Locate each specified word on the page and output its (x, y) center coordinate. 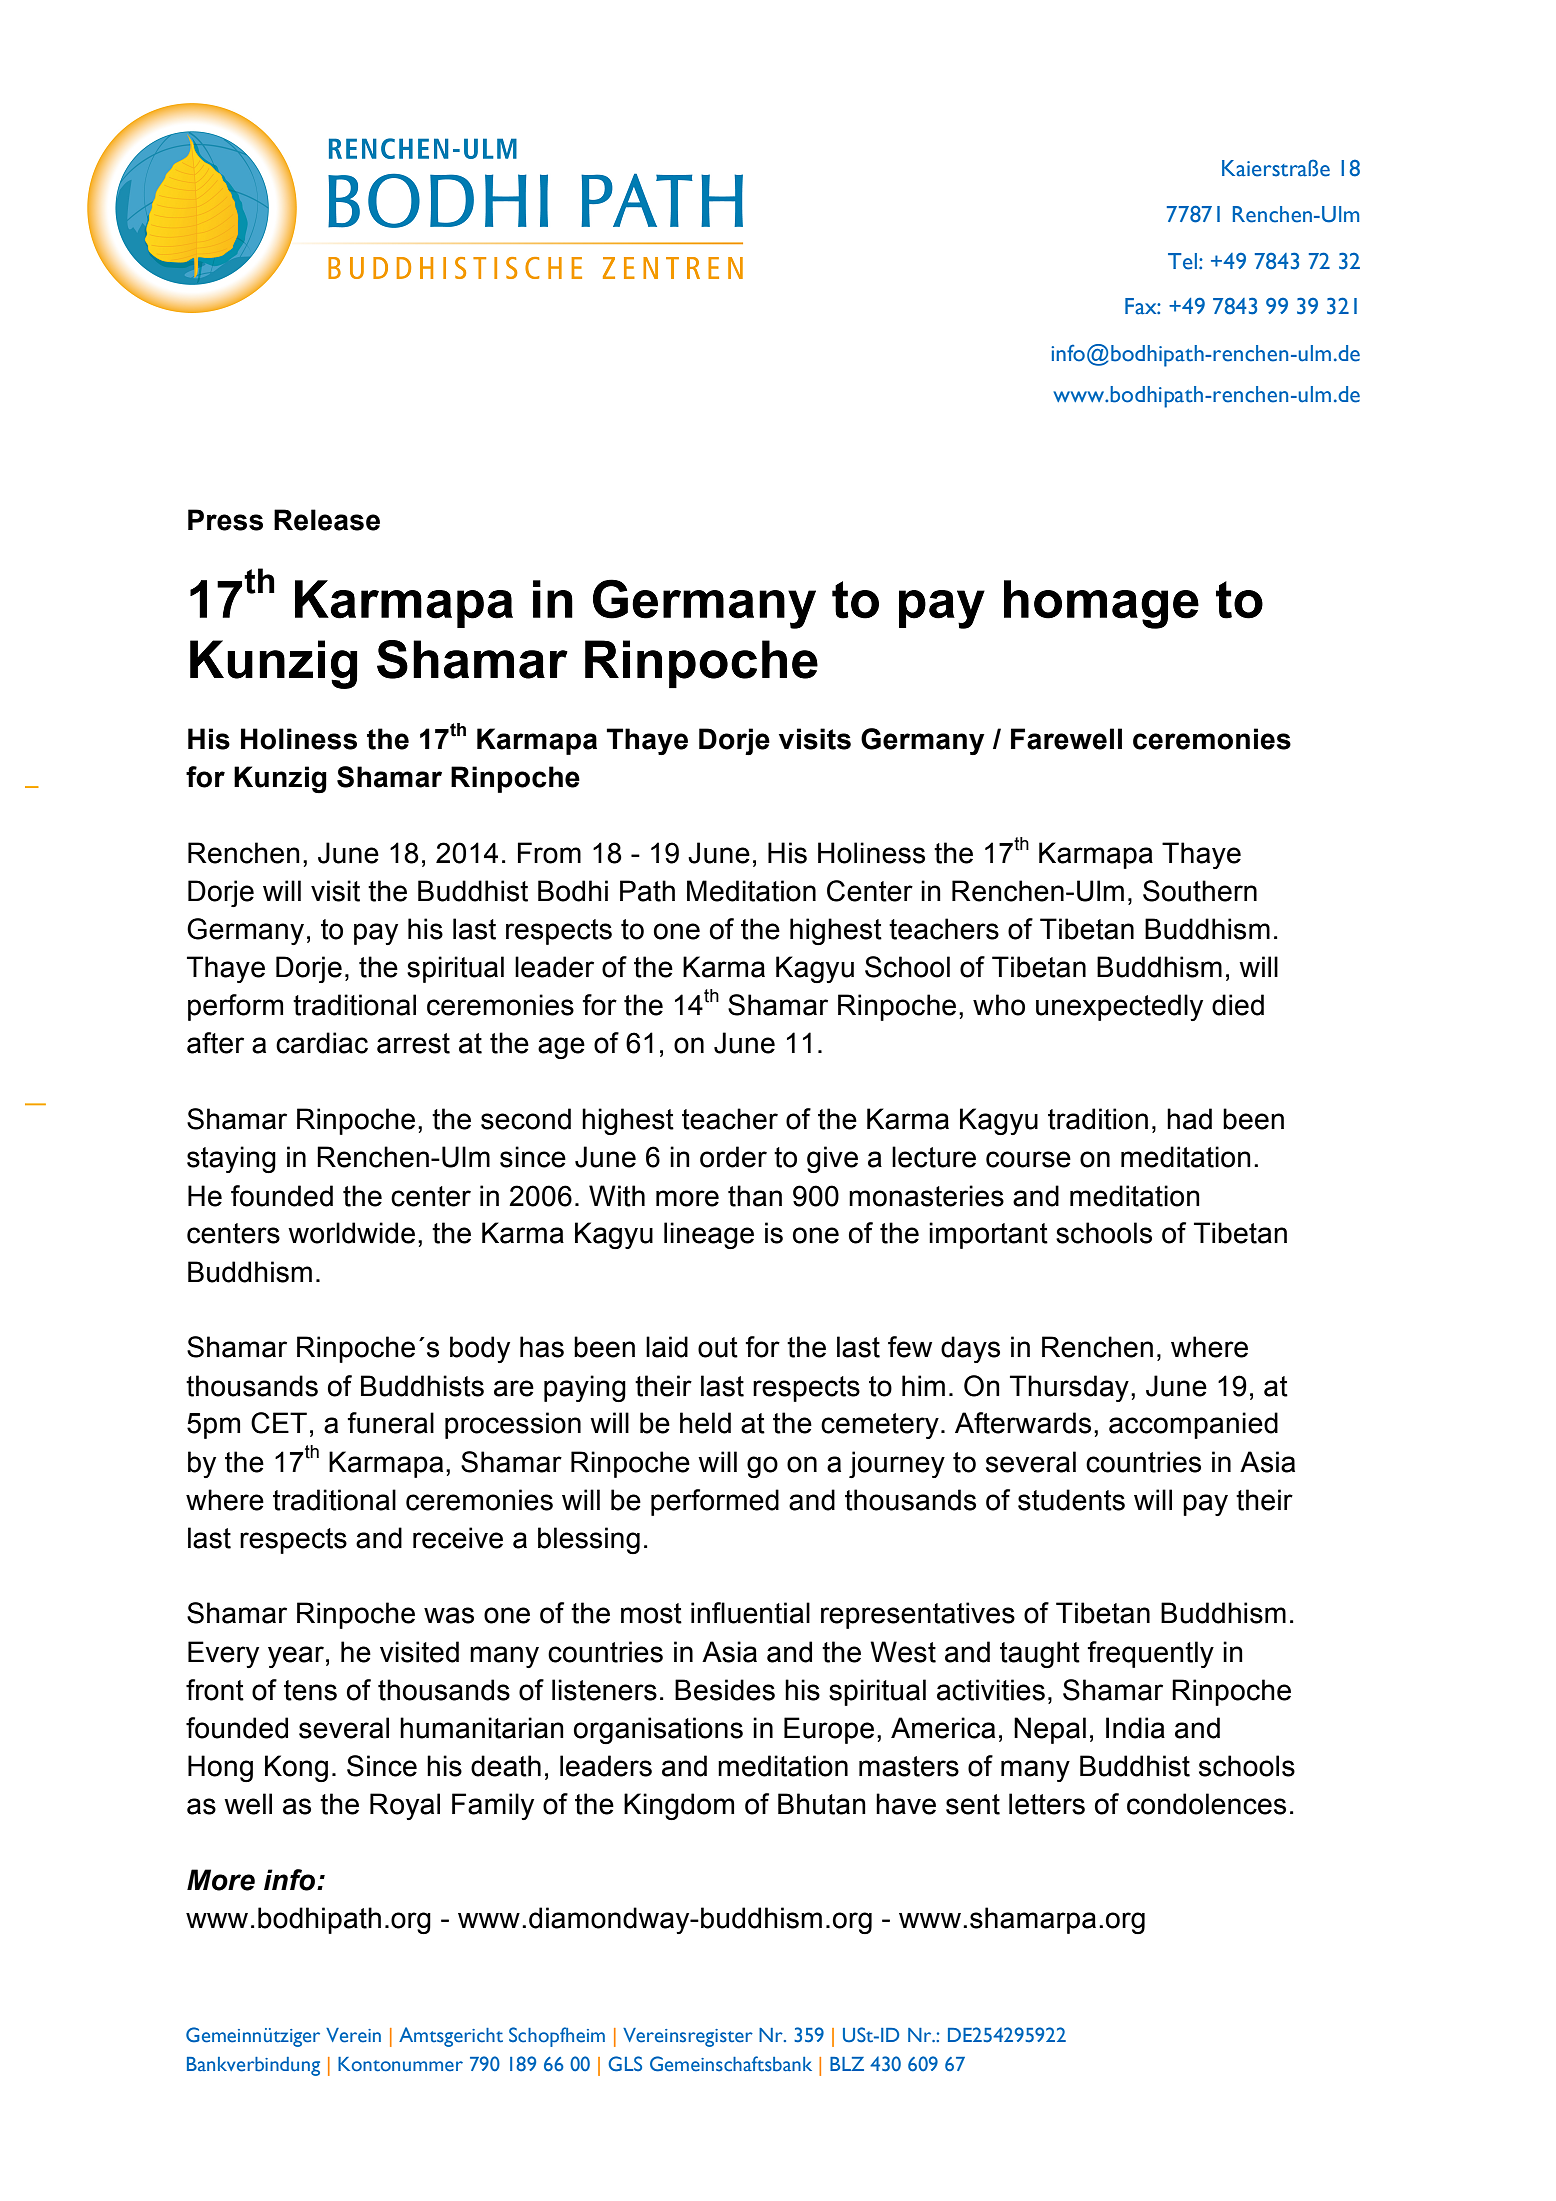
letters (1047, 1804)
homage (1101, 604)
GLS (625, 2064)
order (733, 1157)
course (1028, 1159)
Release (327, 520)
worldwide (351, 1233)
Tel (1182, 261)
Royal (405, 1806)
